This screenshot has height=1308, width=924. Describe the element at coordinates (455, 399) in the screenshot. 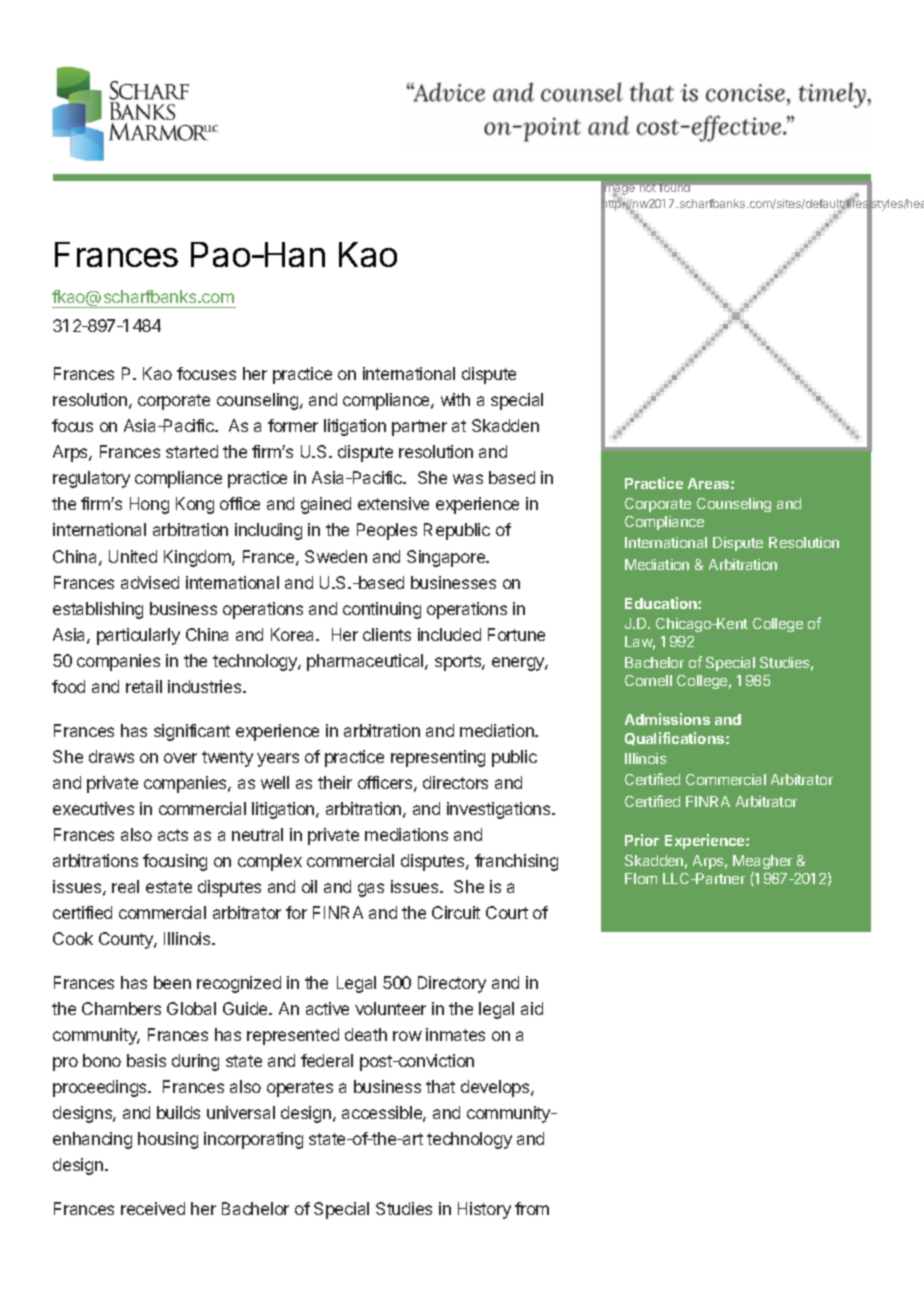

I see `with` at that location.
